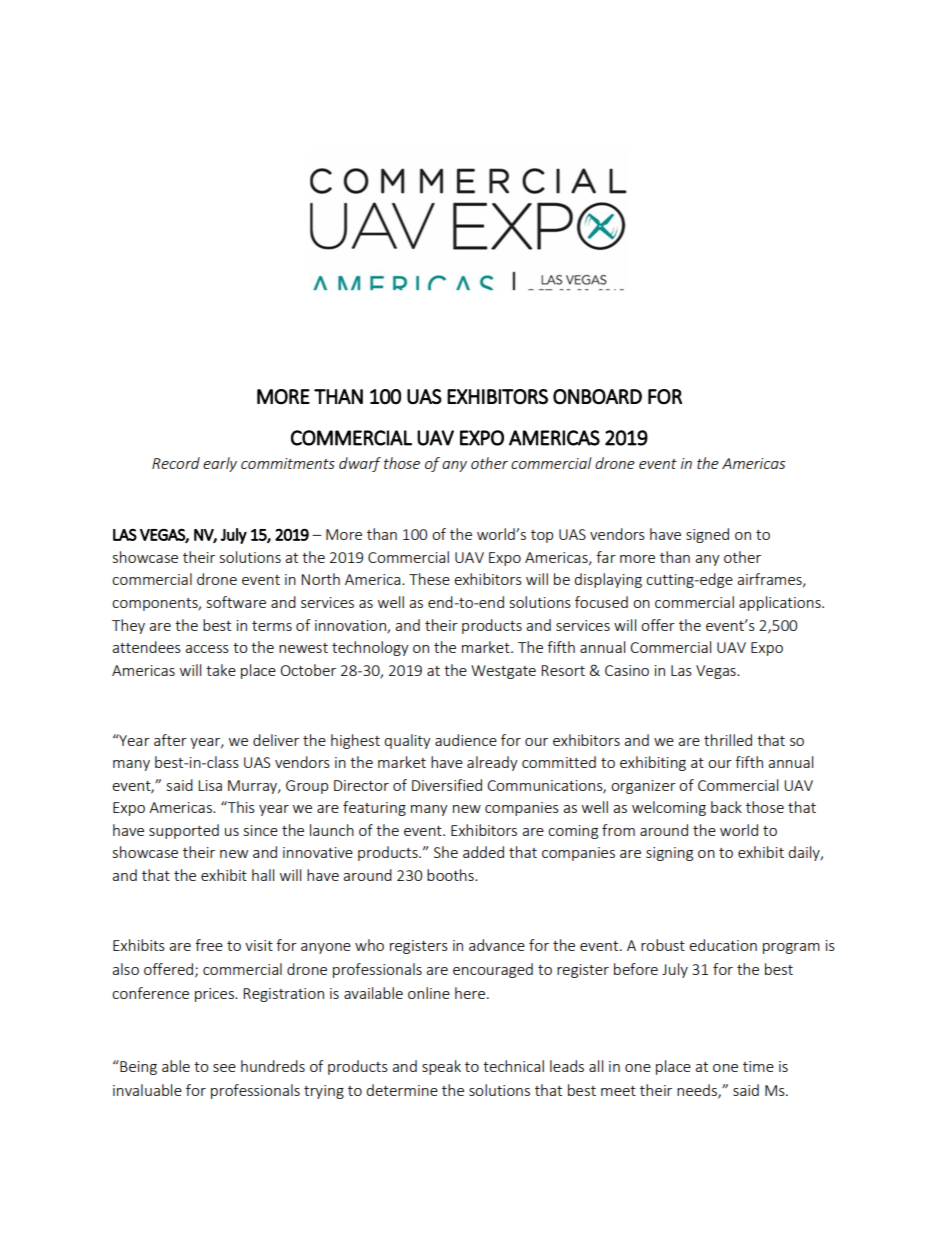  Describe the element at coordinates (597, 396) in the image. I see `ONBOARD` at that location.
